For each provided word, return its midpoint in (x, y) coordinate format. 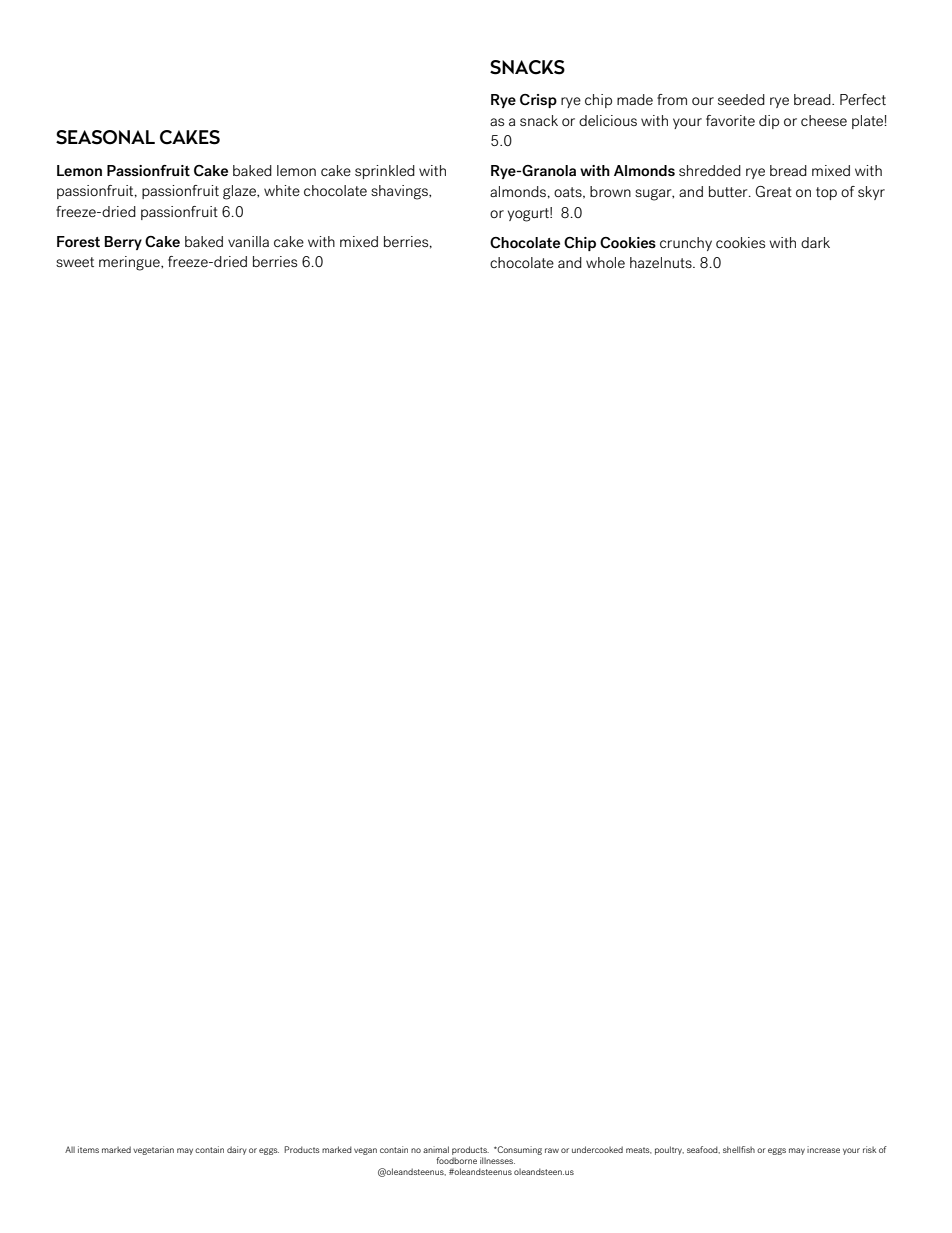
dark (815, 242)
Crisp (538, 101)
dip (769, 122)
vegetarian (153, 1150)
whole (605, 262)
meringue (130, 263)
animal (436, 1149)
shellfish (739, 1149)
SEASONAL (105, 137)
